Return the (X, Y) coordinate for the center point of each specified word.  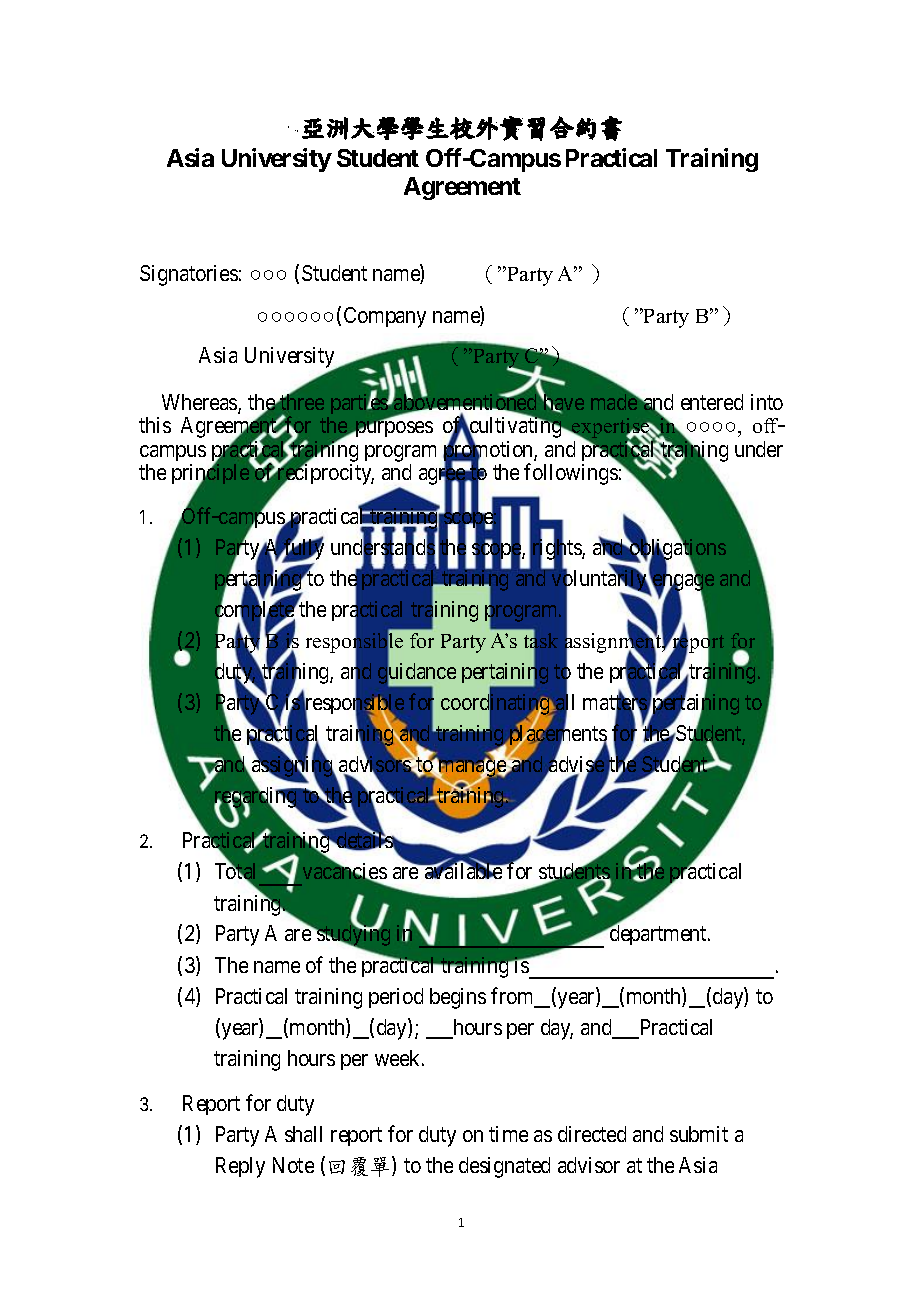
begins (458, 998)
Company (385, 317)
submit (699, 1134)
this (155, 425)
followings (571, 474)
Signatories (189, 275)
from (514, 997)
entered (712, 402)
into (767, 402)
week (399, 1058)
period (396, 998)
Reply (240, 1167)
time (508, 1134)
